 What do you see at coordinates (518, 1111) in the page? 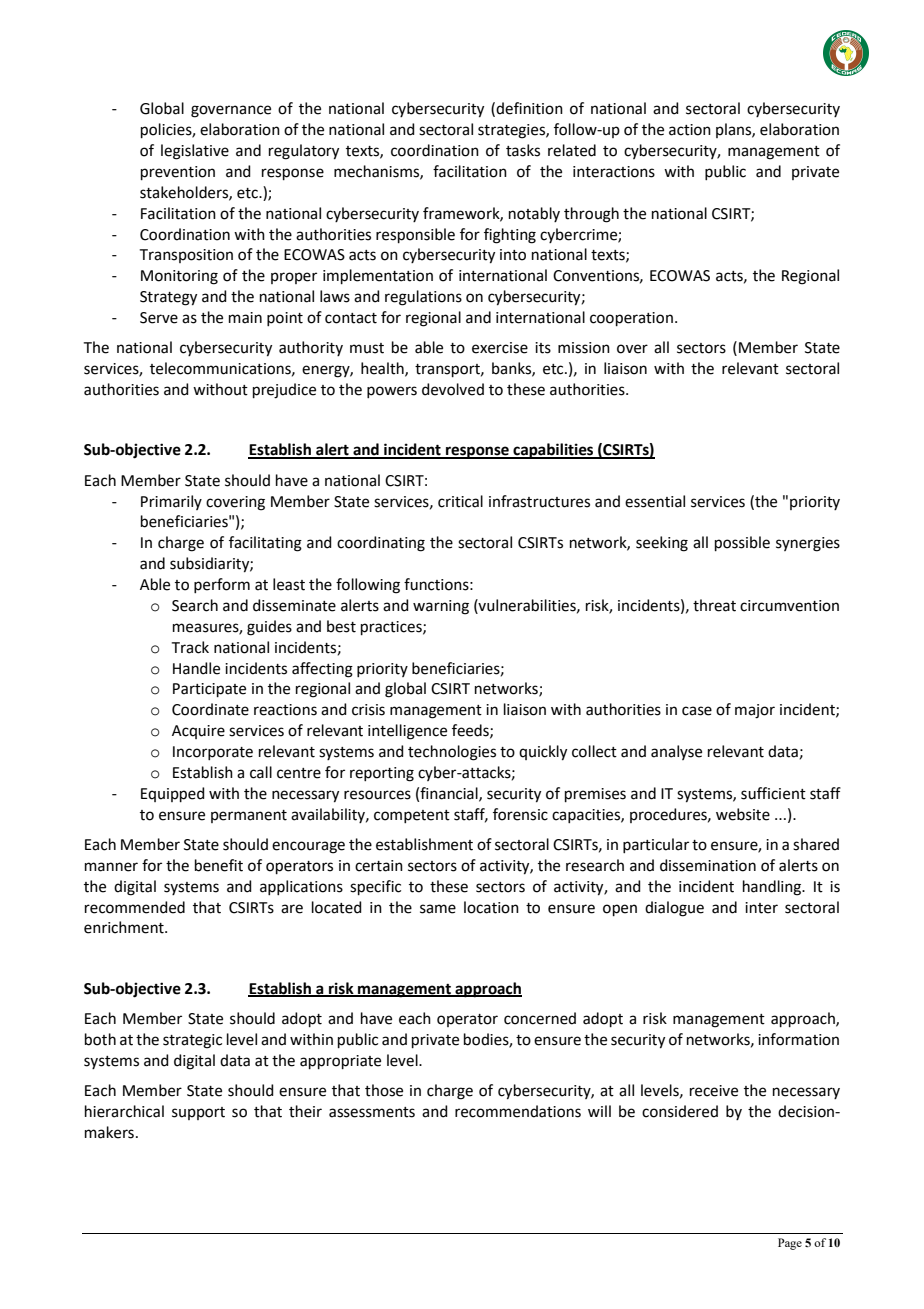
I see `recommendations` at bounding box center [518, 1111].
